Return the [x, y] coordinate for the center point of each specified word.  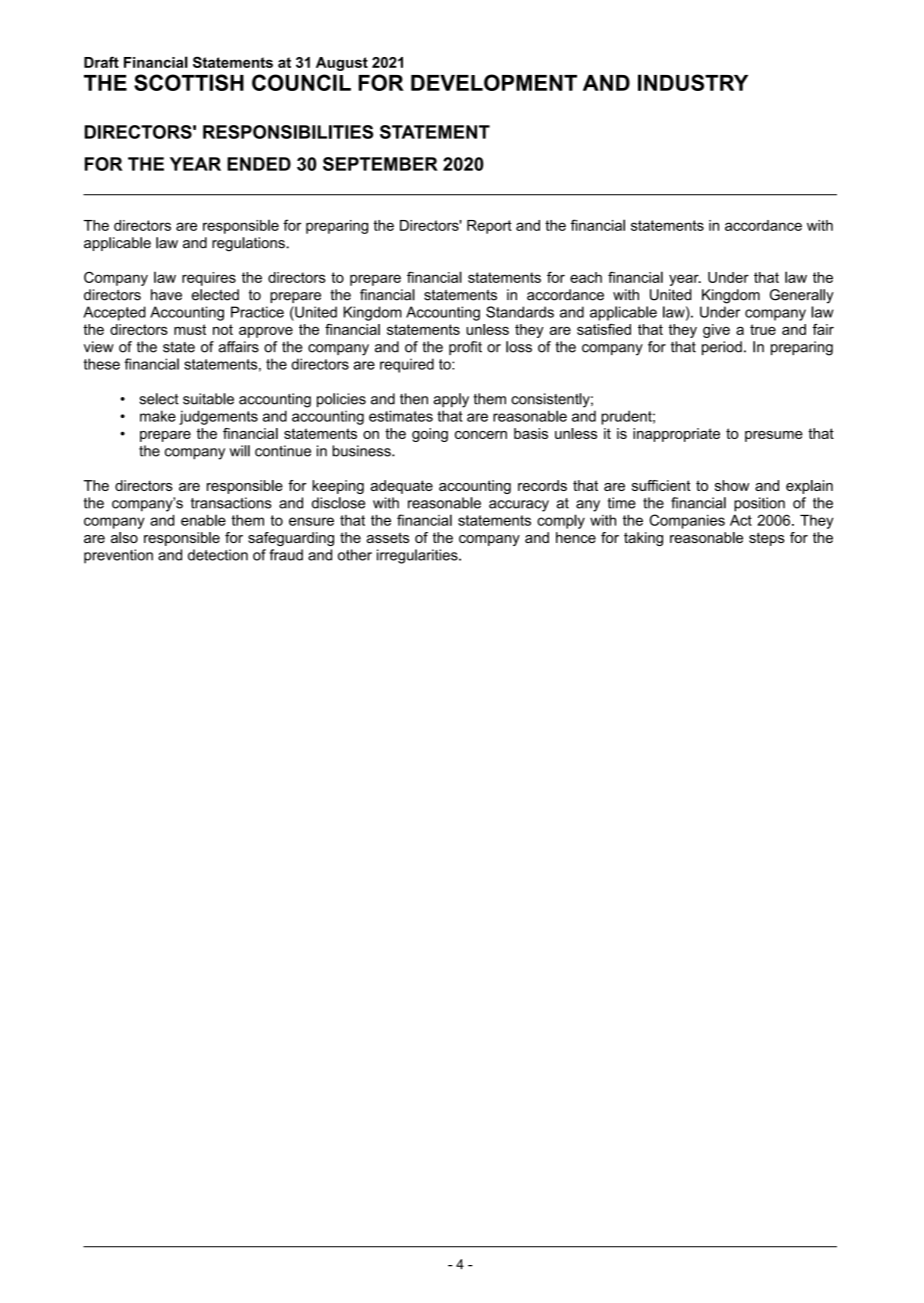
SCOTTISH [189, 82]
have [166, 295]
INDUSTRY [693, 82]
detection [218, 555]
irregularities [418, 556]
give [716, 331]
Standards [520, 312]
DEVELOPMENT [494, 82]
